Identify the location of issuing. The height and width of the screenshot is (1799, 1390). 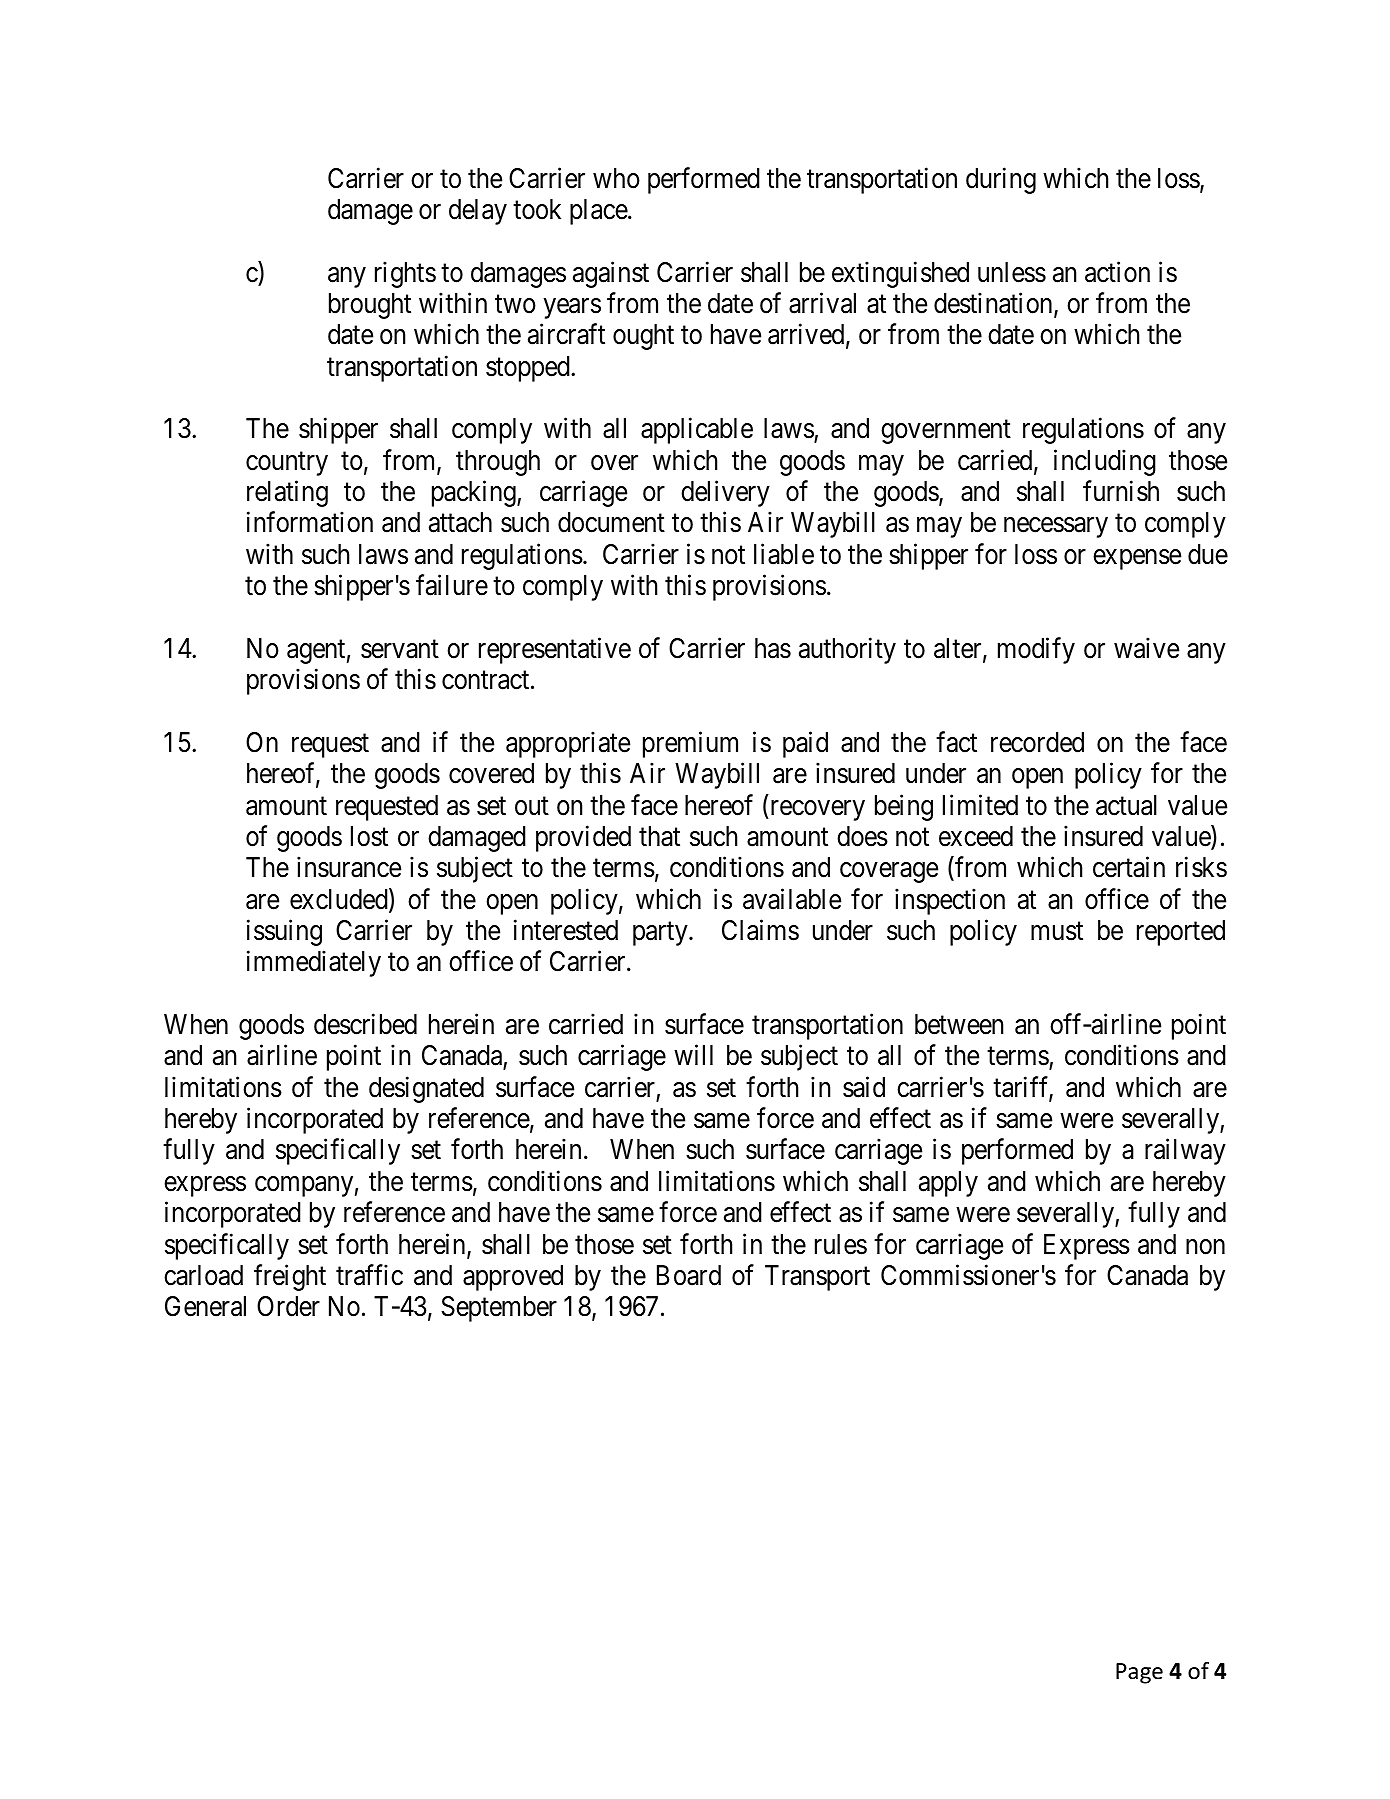
(284, 932).
